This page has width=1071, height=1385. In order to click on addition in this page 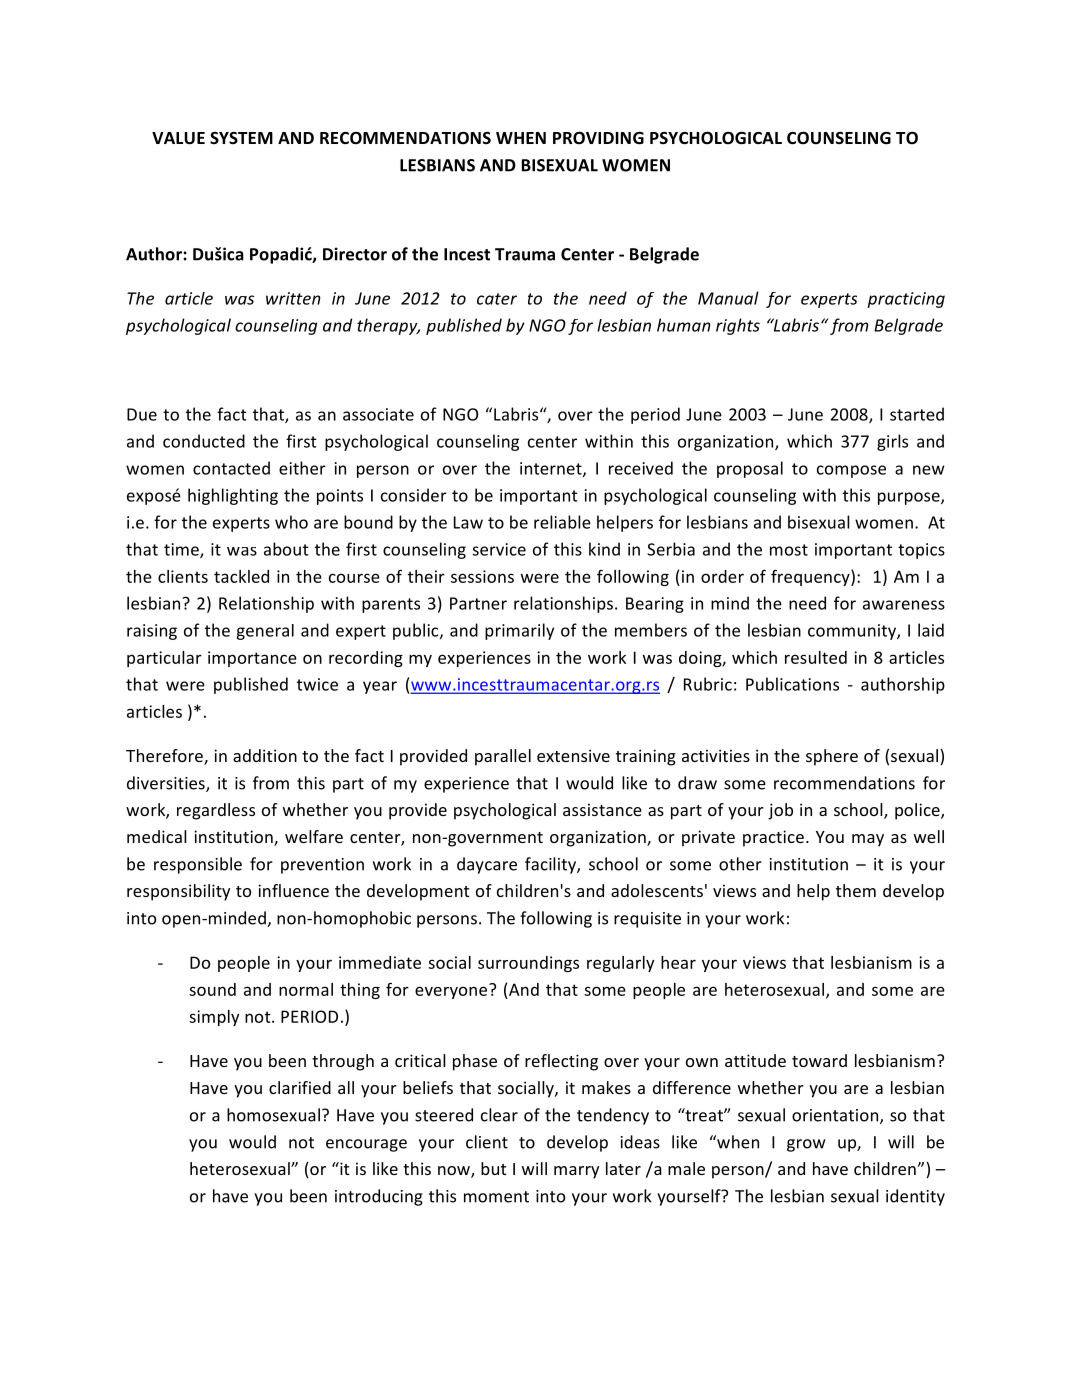, I will do `click(265, 755)`.
